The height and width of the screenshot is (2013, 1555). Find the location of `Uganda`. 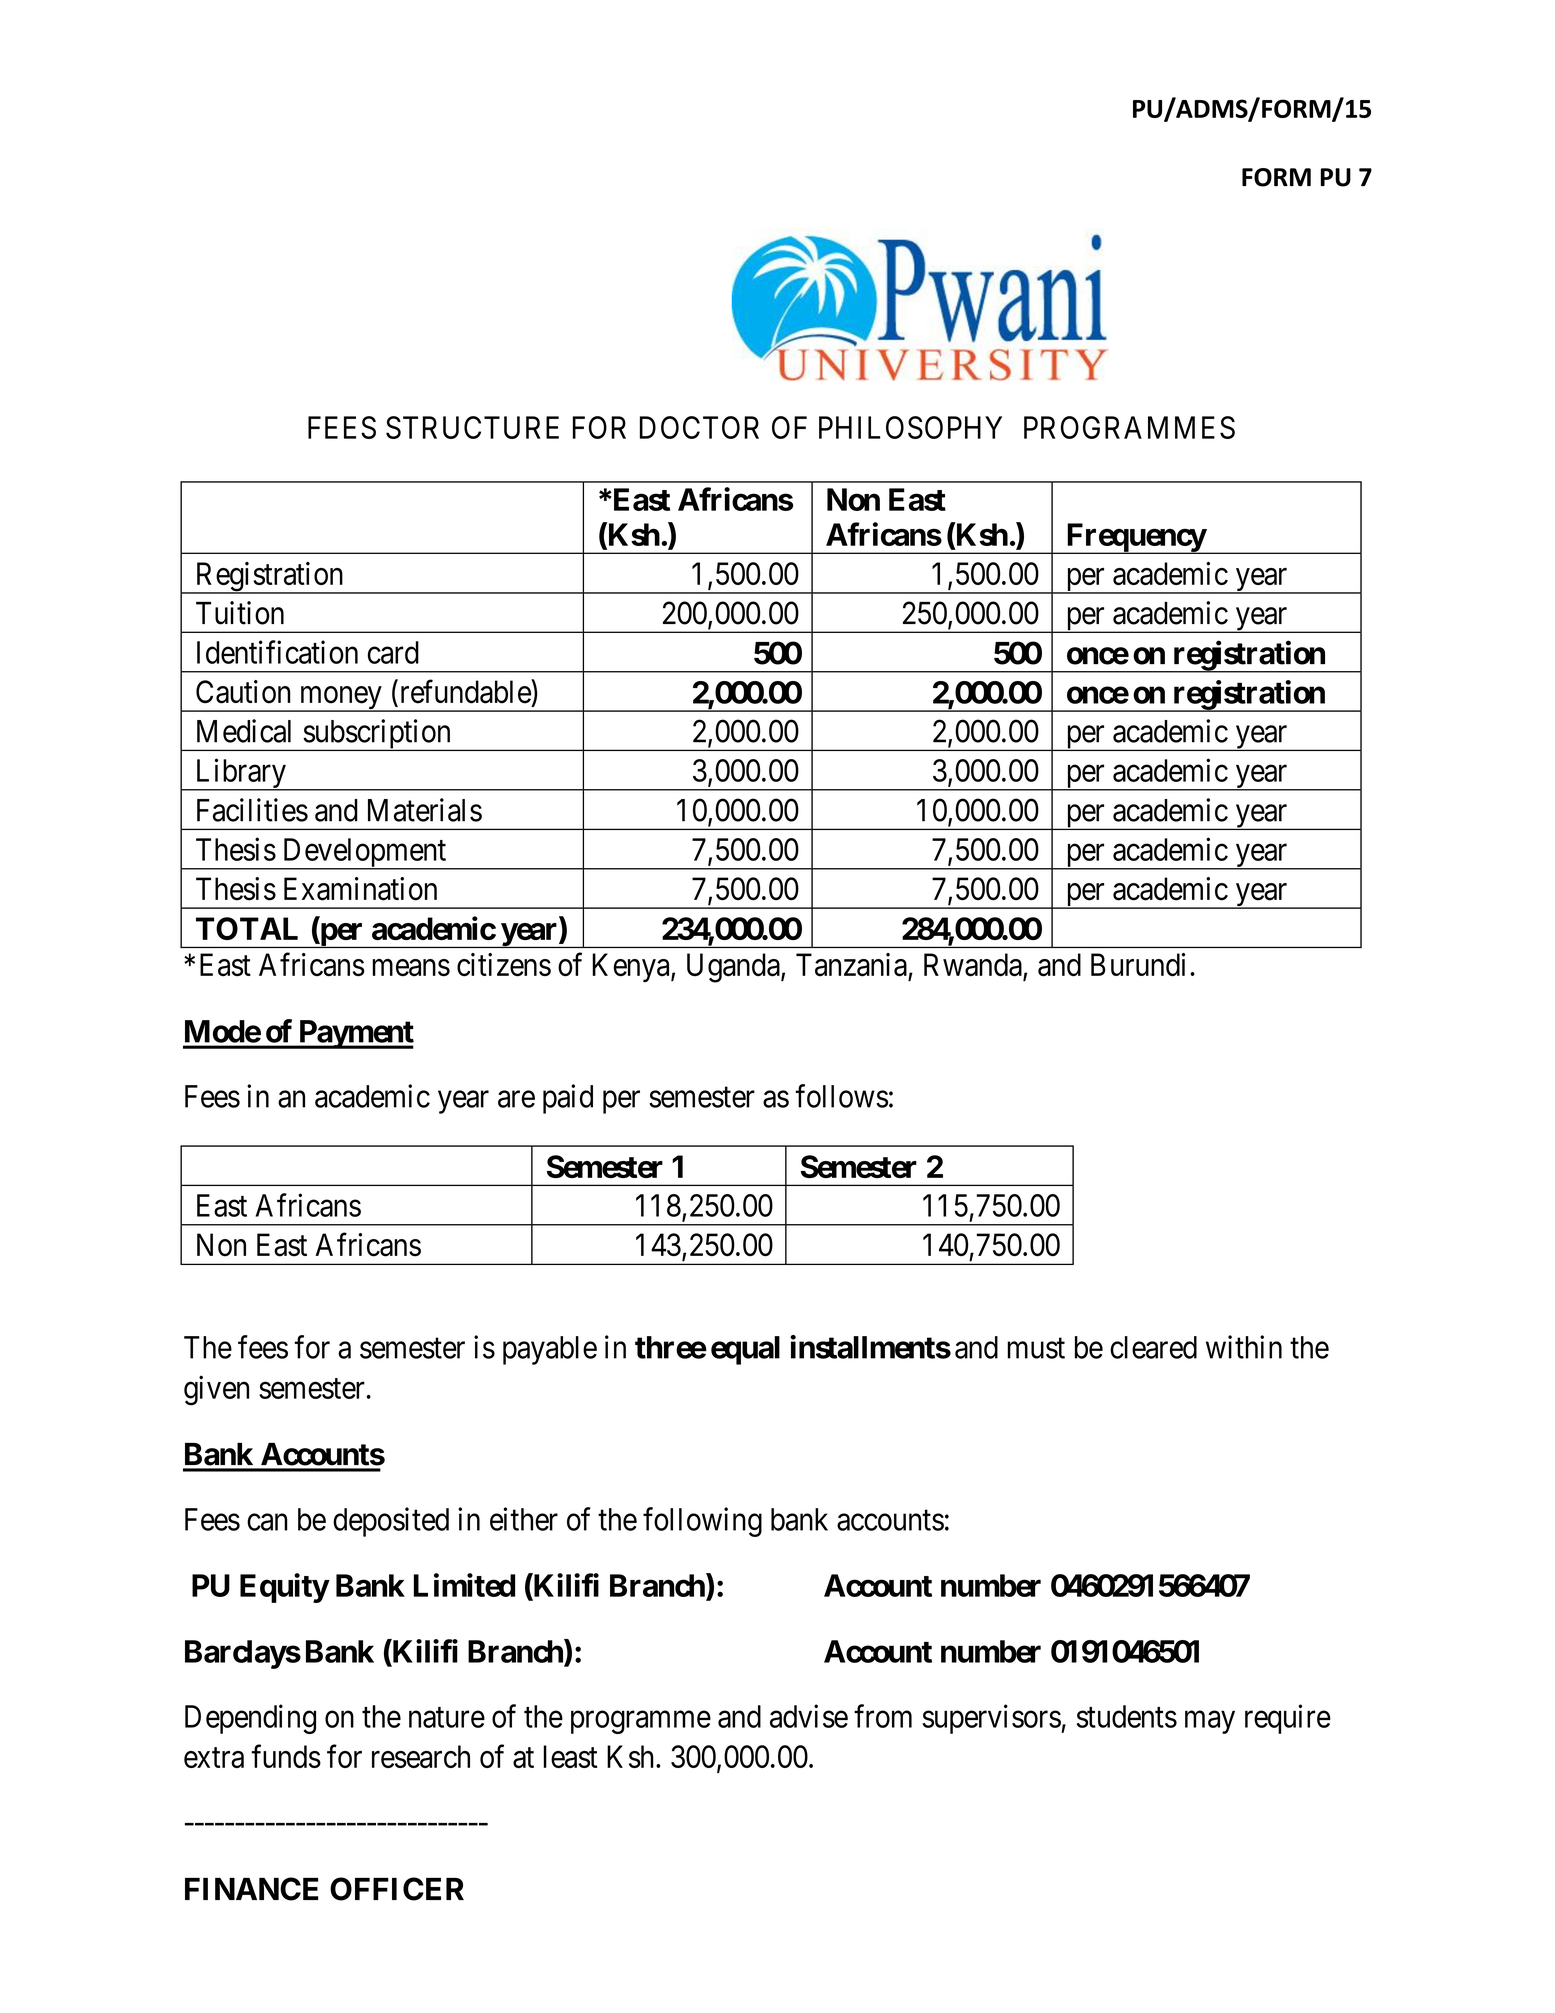

Uganda is located at coordinates (734, 968).
